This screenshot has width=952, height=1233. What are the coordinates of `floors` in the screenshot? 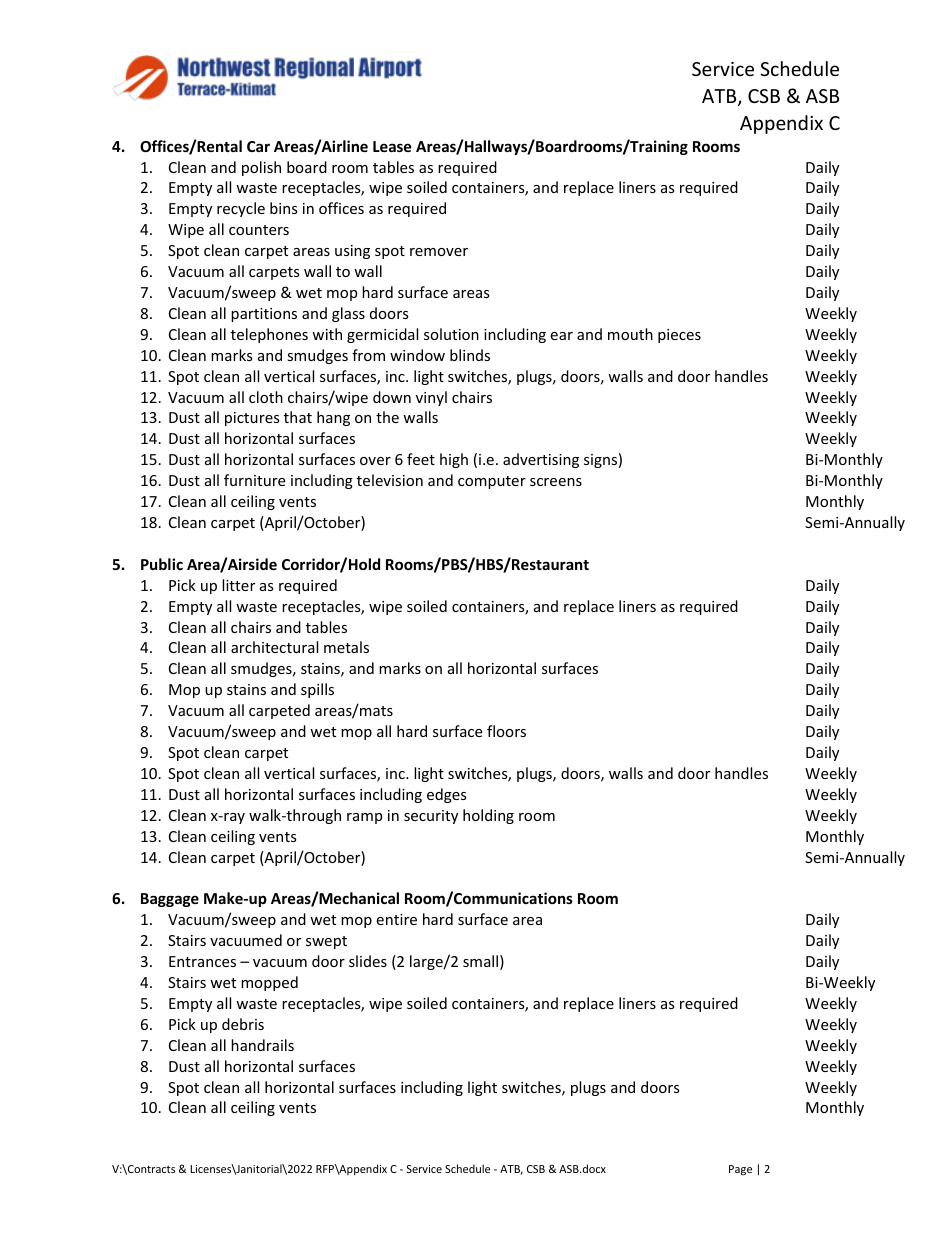 It's located at (506, 731).
